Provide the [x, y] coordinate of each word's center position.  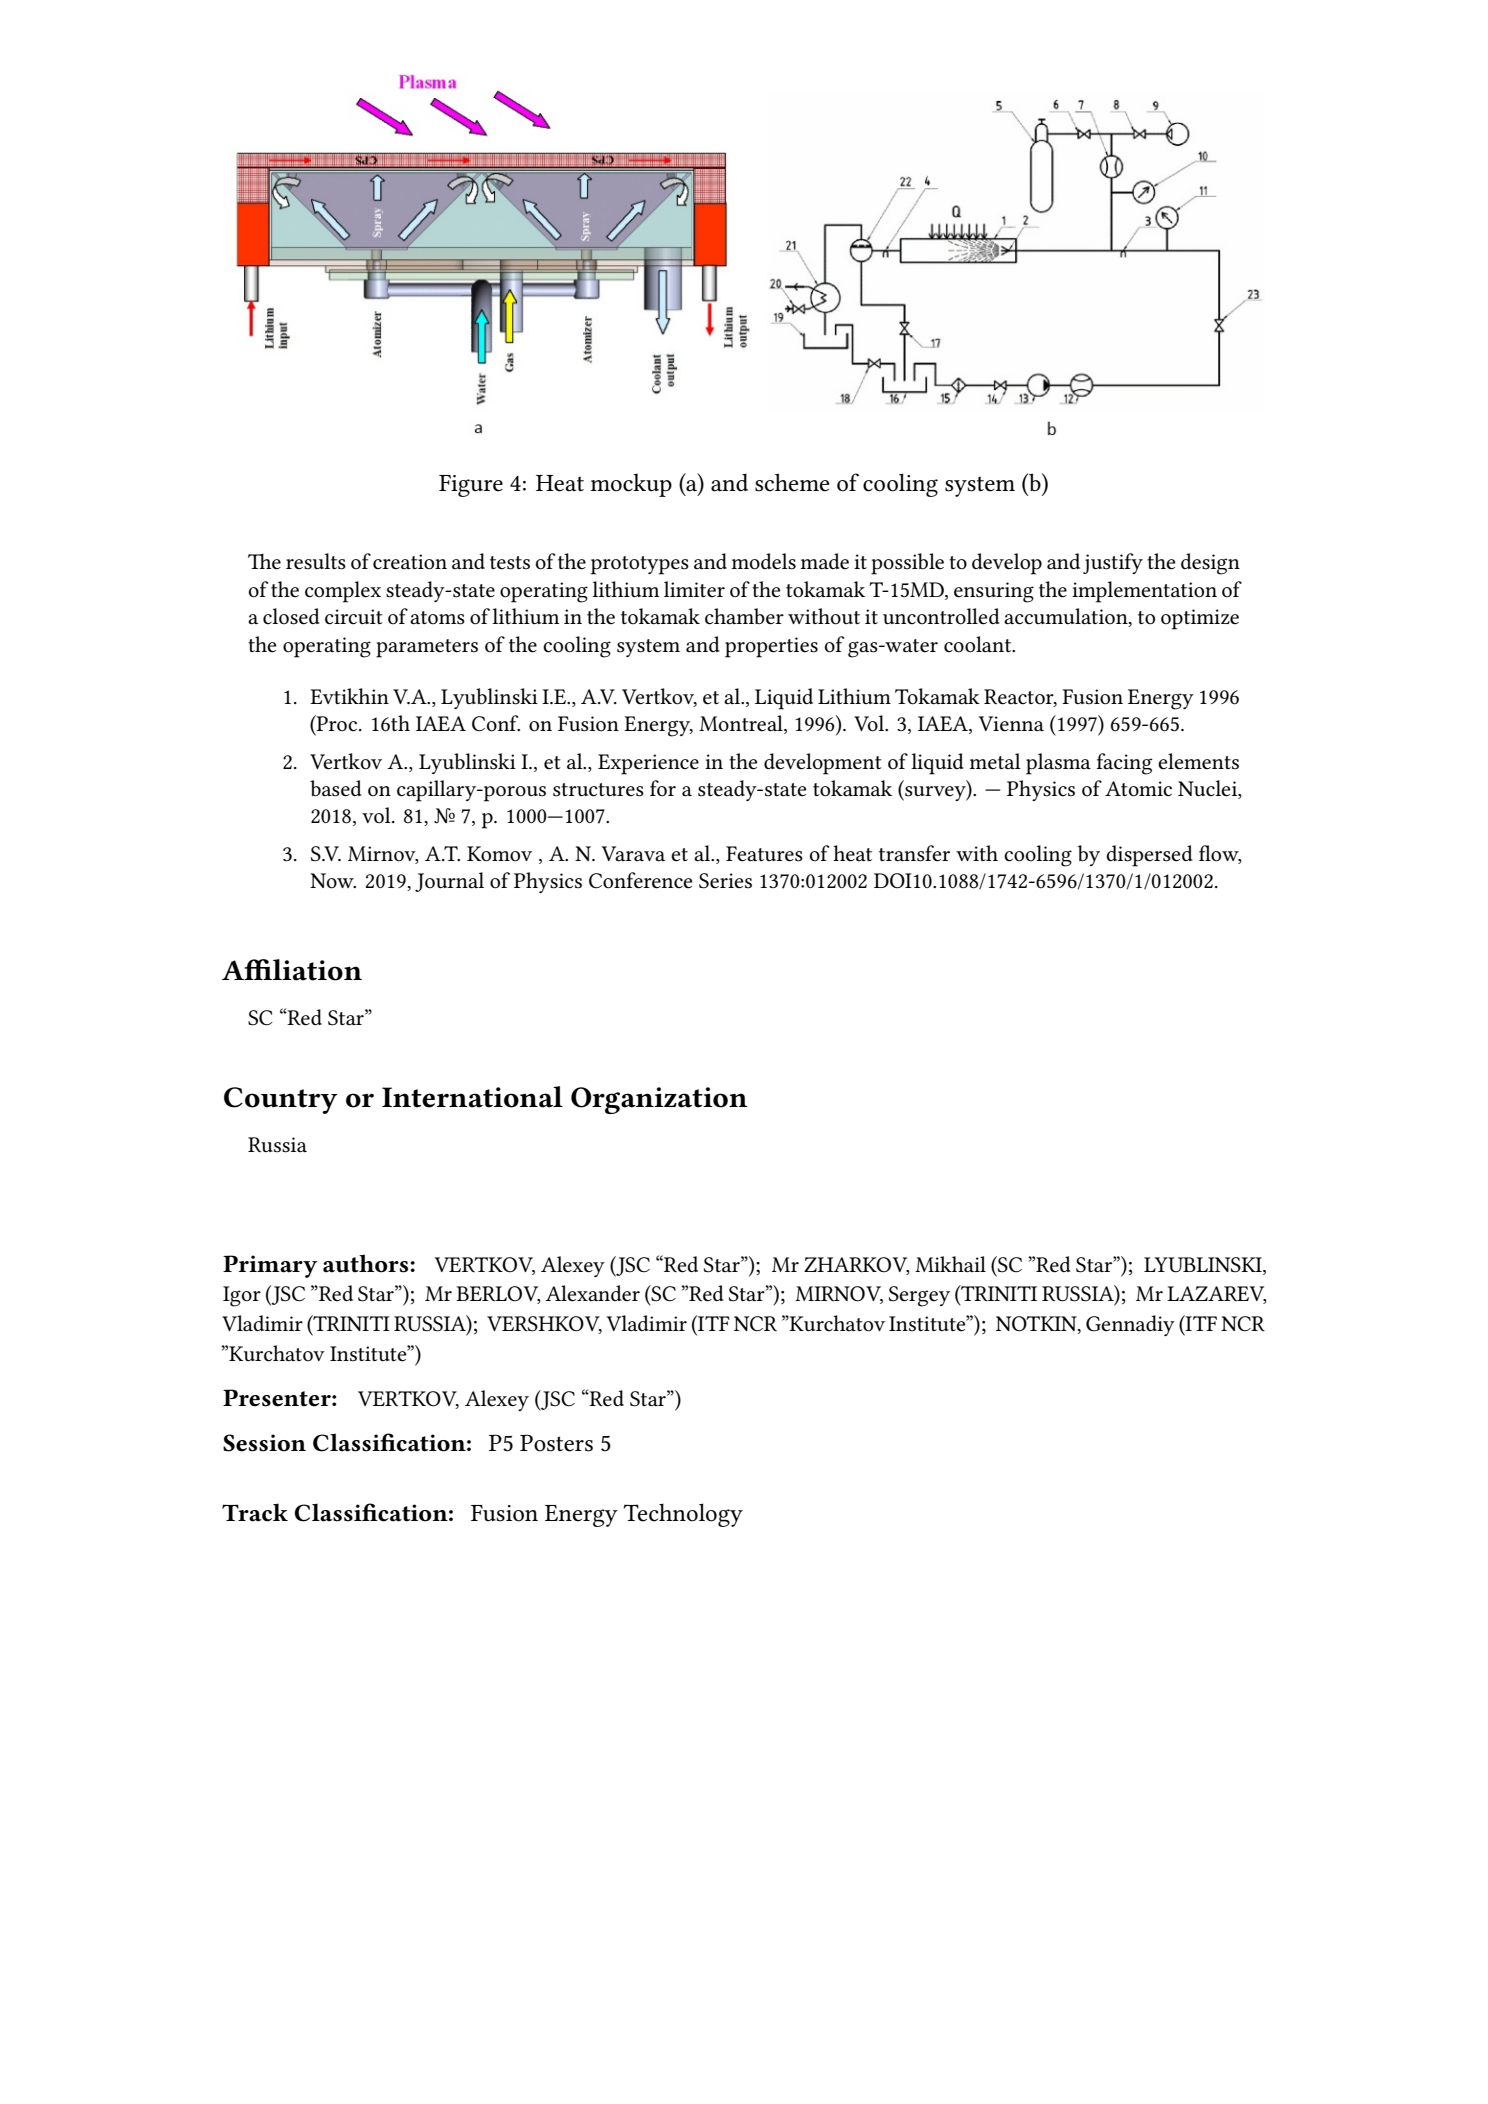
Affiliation [292, 970]
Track [255, 1512]
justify [1113, 563]
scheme [792, 482]
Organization [659, 1100]
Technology [683, 1515]
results [316, 561]
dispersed [1149, 856]
